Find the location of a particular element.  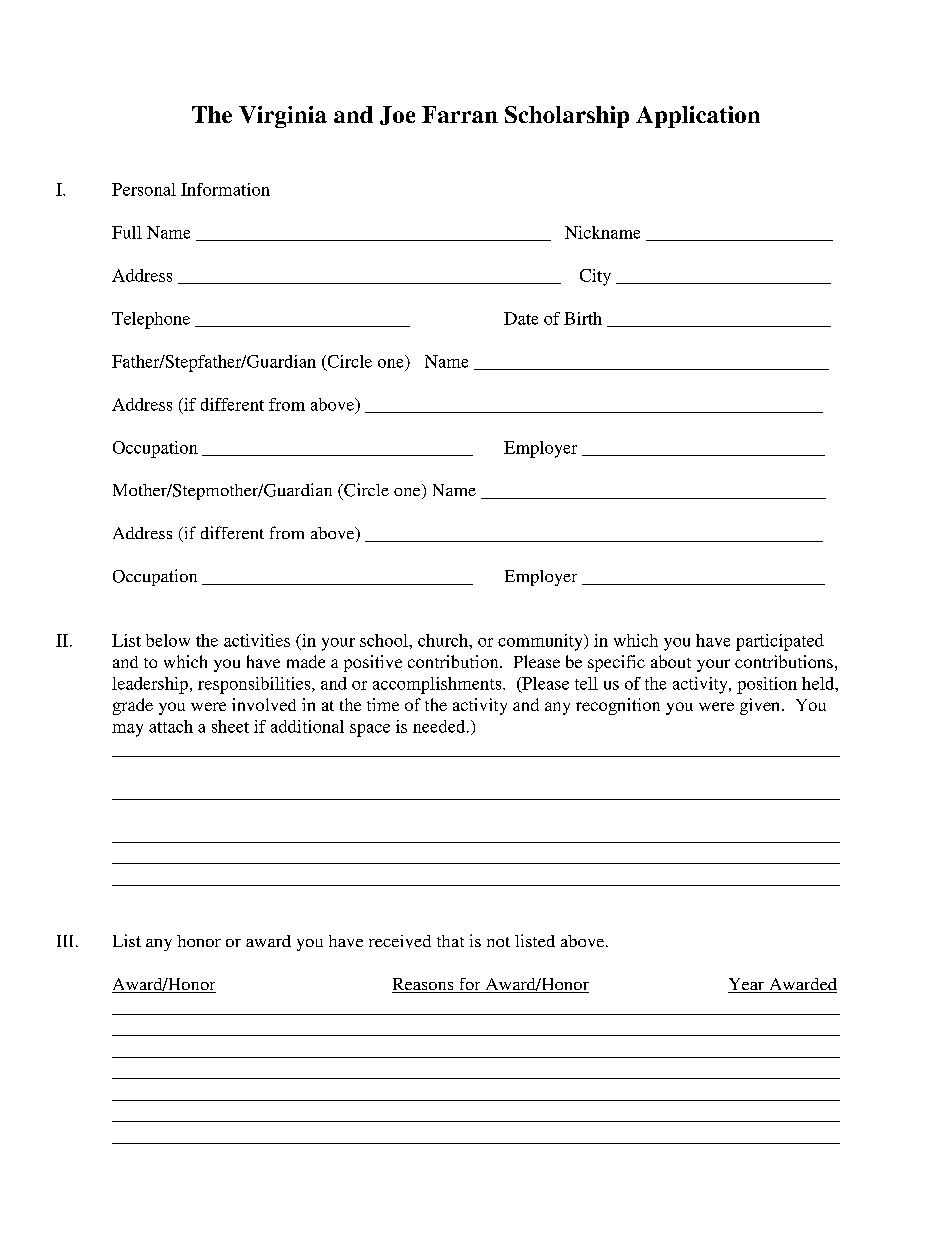

Application is located at coordinates (698, 117).
